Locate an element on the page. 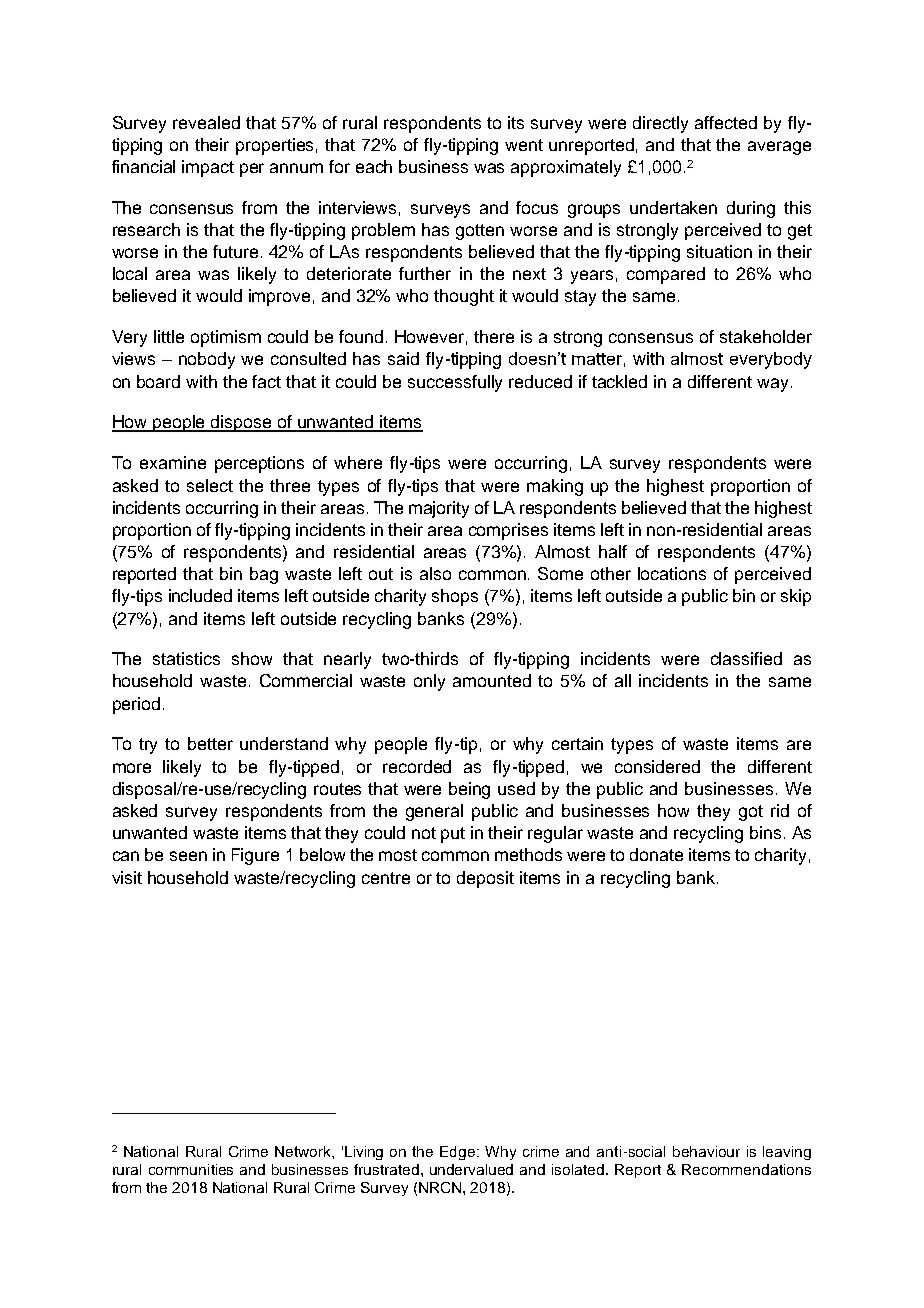 Image resolution: width=924 pixels, height=1308 pixels. amounted is located at coordinates (492, 680).
